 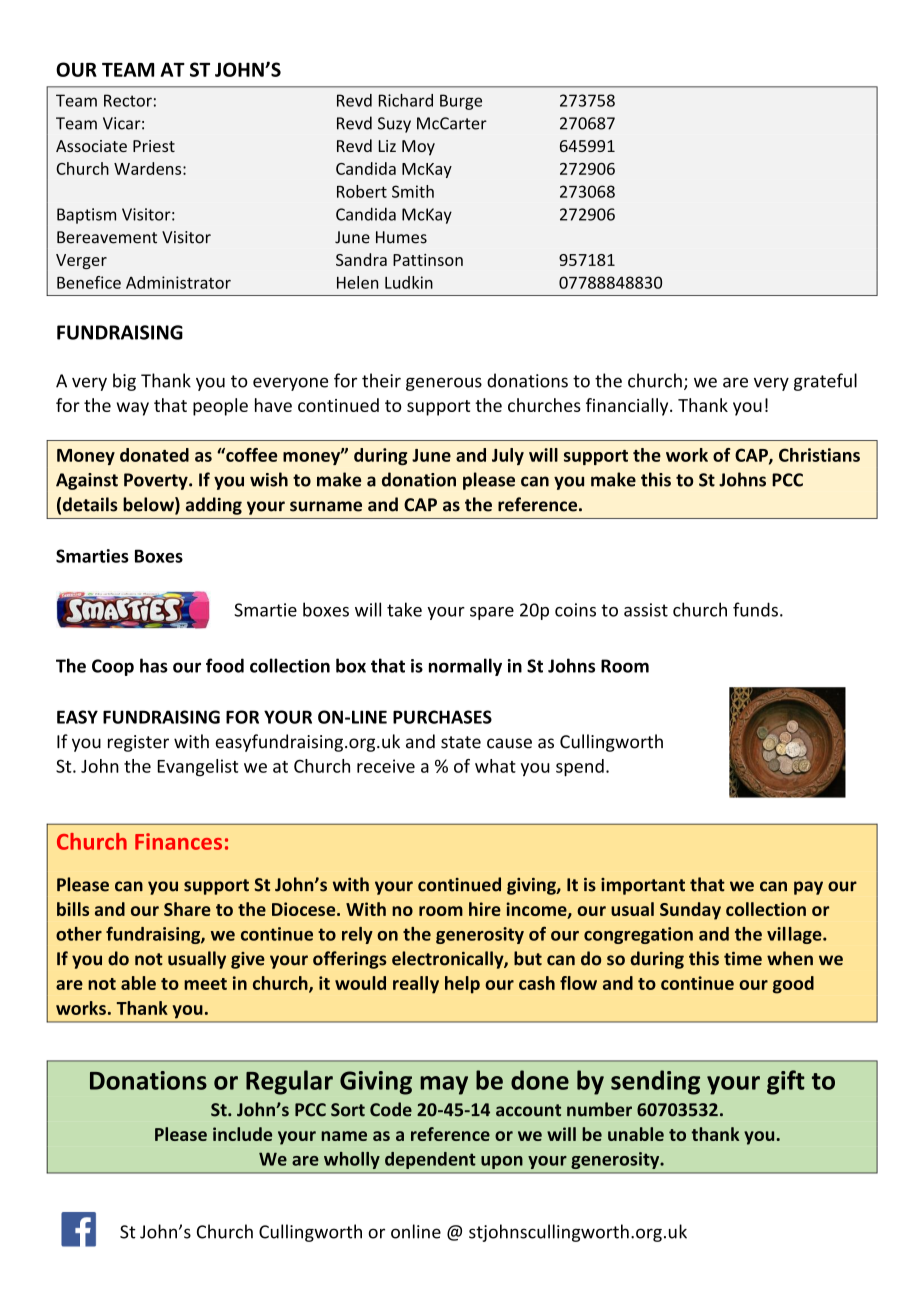 What do you see at coordinates (461, 102) in the screenshot?
I see `Burge` at bounding box center [461, 102].
